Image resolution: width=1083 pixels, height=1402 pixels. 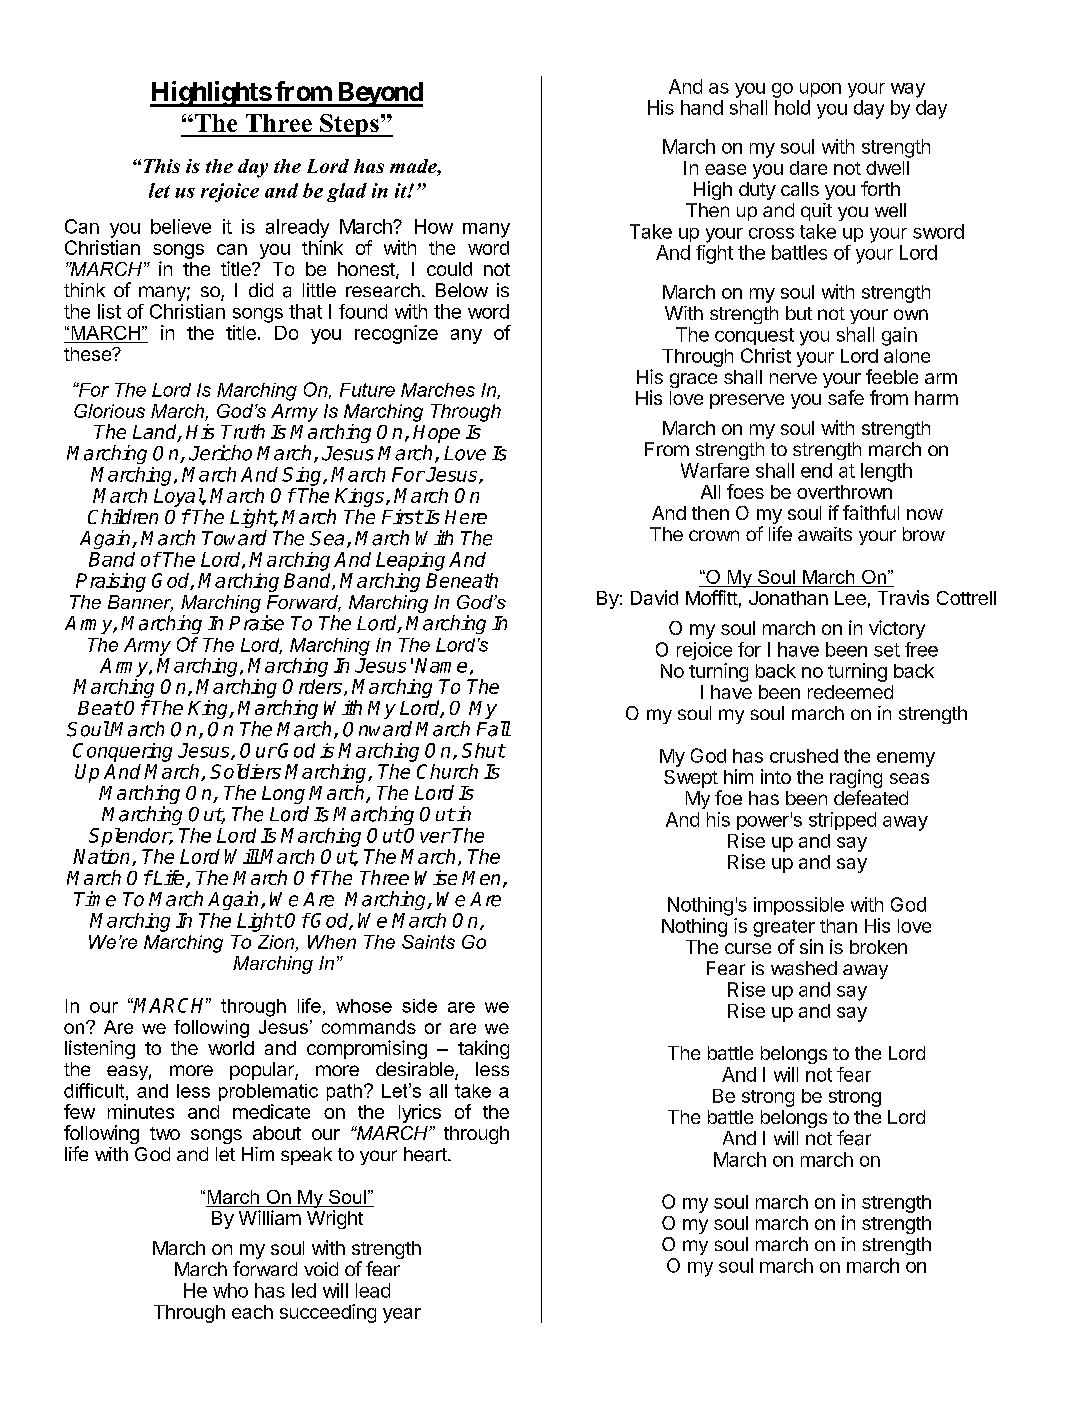 What do you see at coordinates (252, 1312) in the image?
I see `each` at bounding box center [252, 1312].
